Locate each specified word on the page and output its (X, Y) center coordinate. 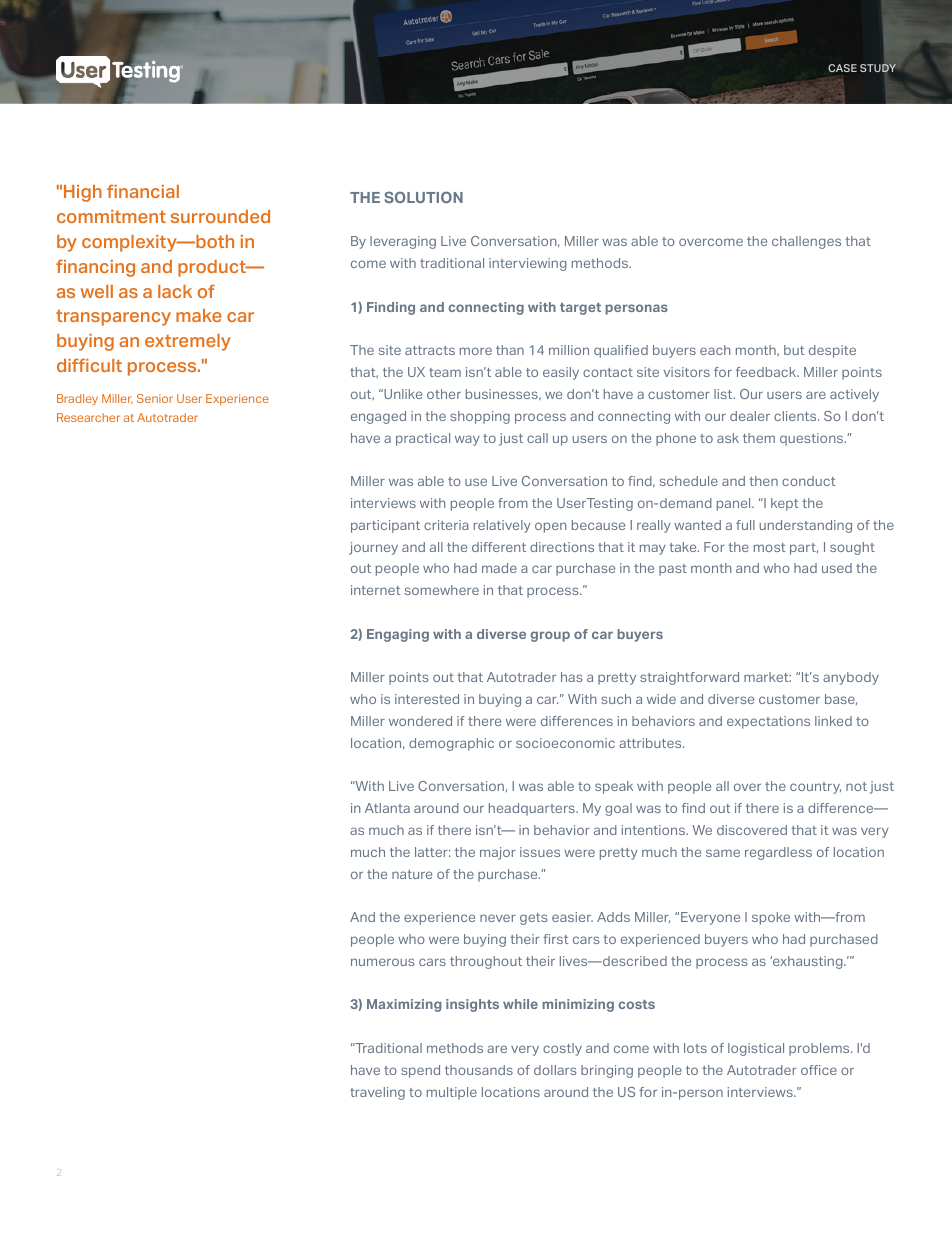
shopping (480, 417)
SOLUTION (423, 197)
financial (143, 191)
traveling (377, 1093)
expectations (768, 722)
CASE (842, 68)
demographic (451, 744)
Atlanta (387, 808)
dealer (750, 416)
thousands (479, 1070)
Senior (155, 398)
